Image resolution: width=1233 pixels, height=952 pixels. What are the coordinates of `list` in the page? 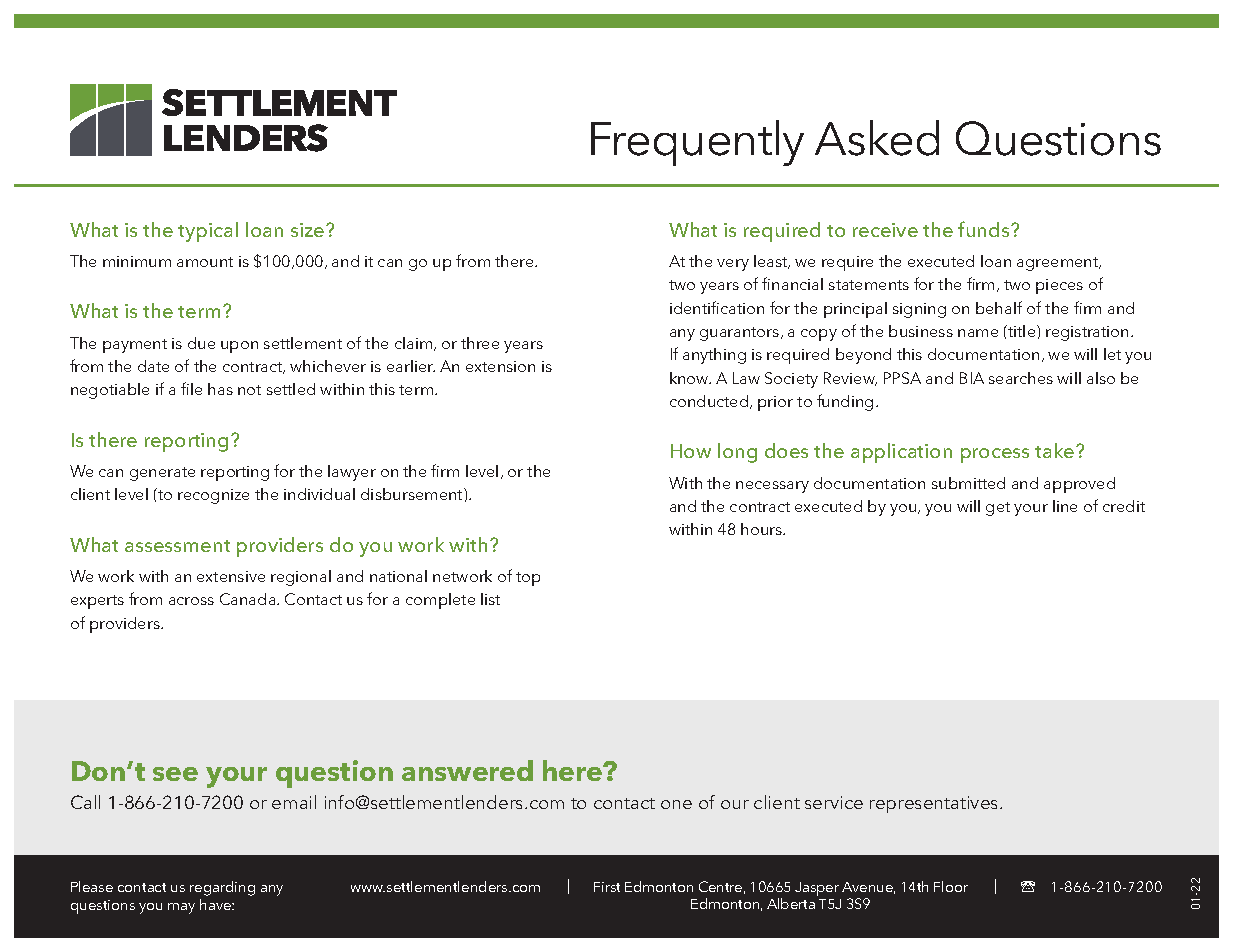 It's located at (490, 599).
